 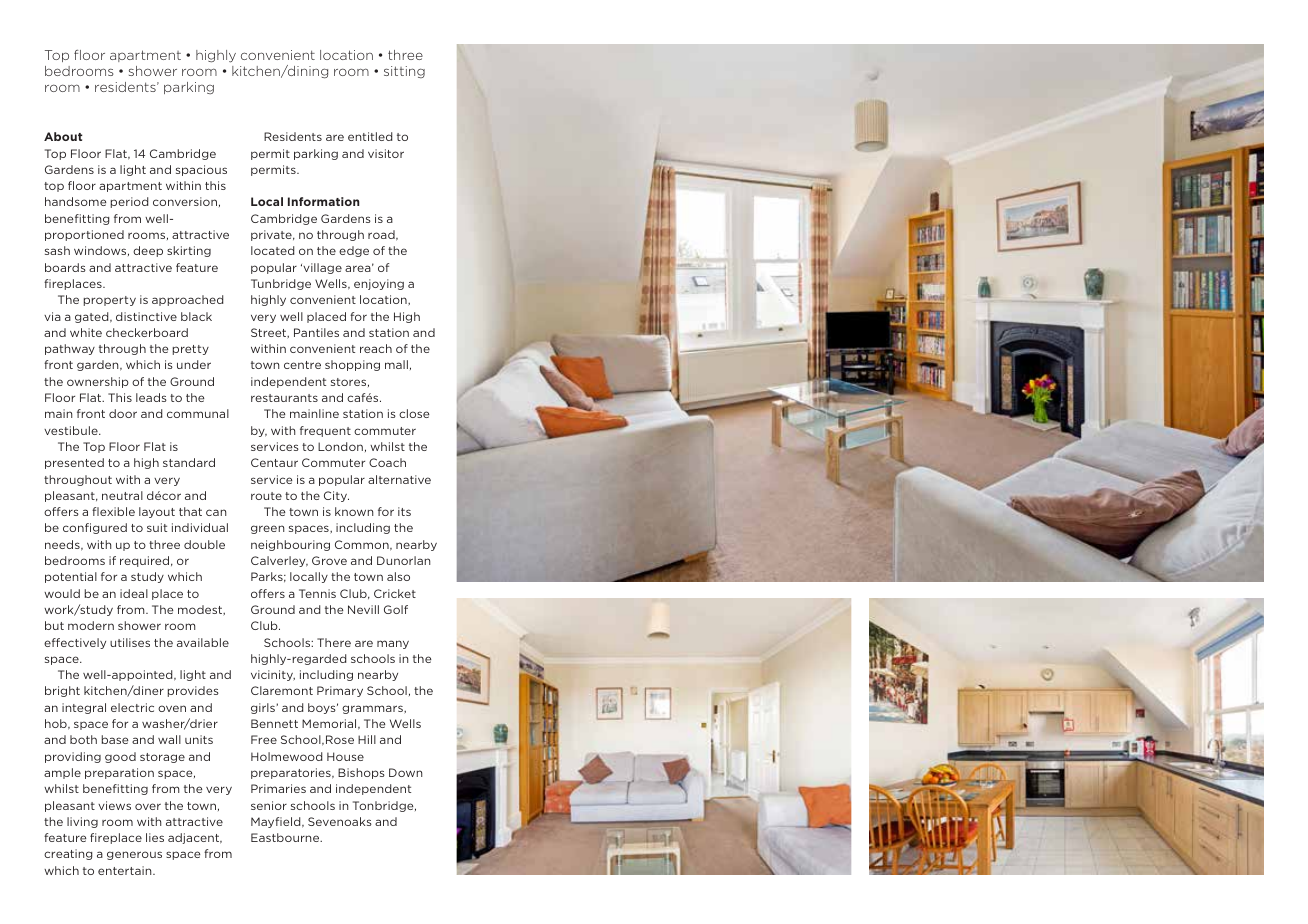 What do you see at coordinates (370, 136) in the image?
I see `entitled` at bounding box center [370, 136].
